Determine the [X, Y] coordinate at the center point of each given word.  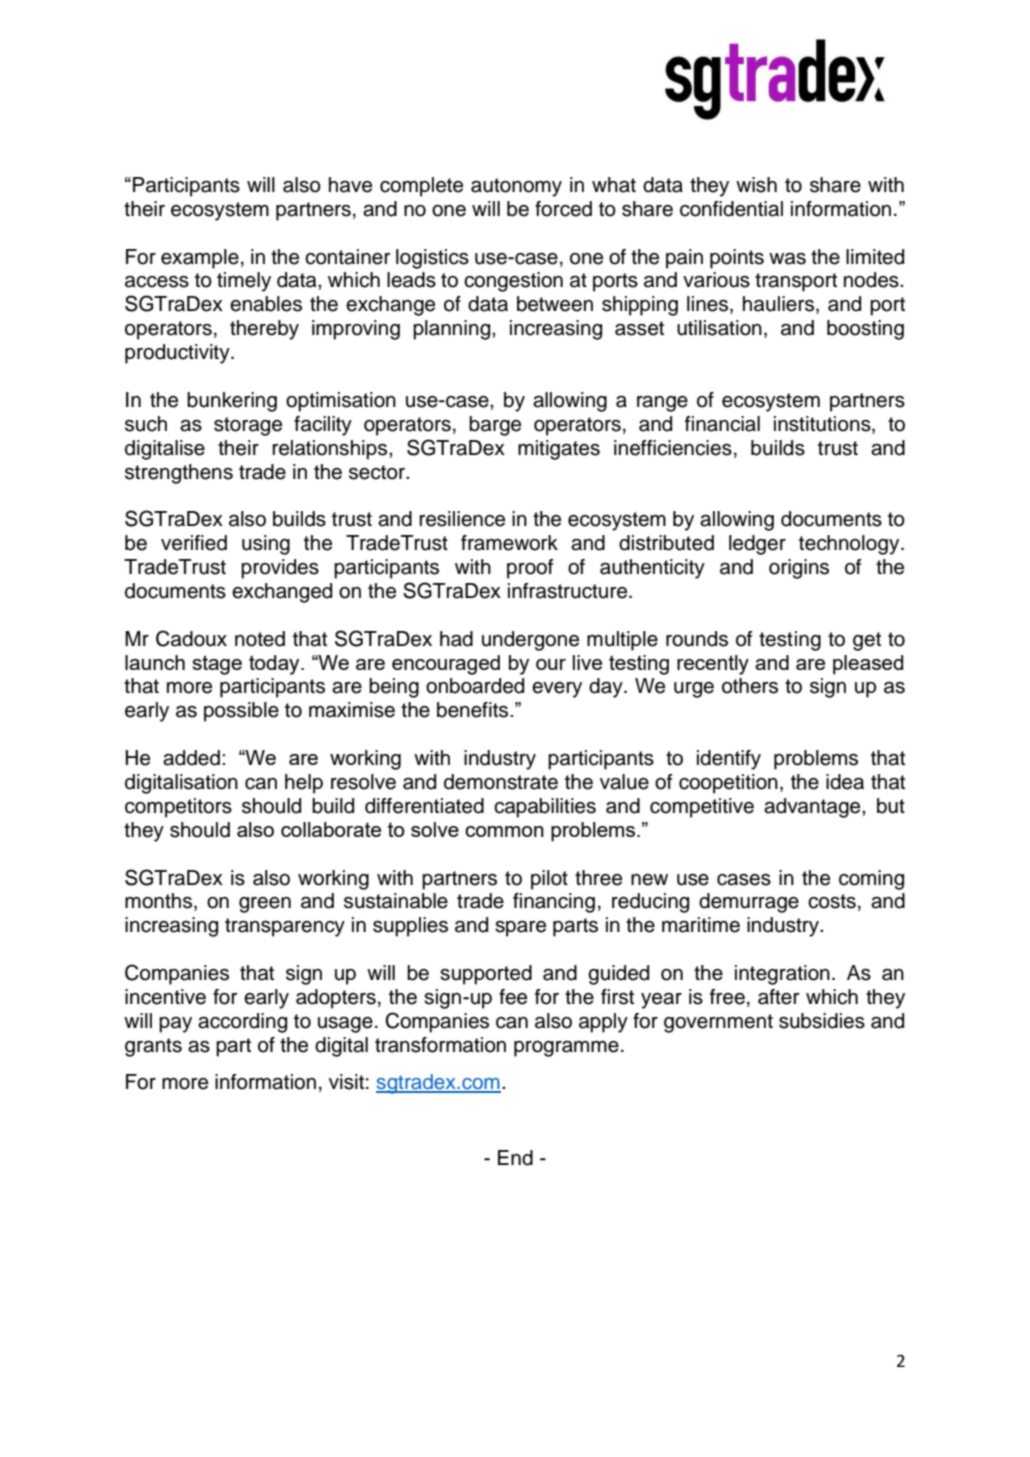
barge [495, 426]
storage [248, 426]
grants [153, 1047]
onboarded [475, 686]
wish [756, 185]
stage [217, 665]
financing [554, 903]
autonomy [516, 187]
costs [832, 901]
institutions [823, 424]
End [515, 1158]
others [750, 686]
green [265, 905]
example [200, 259]
